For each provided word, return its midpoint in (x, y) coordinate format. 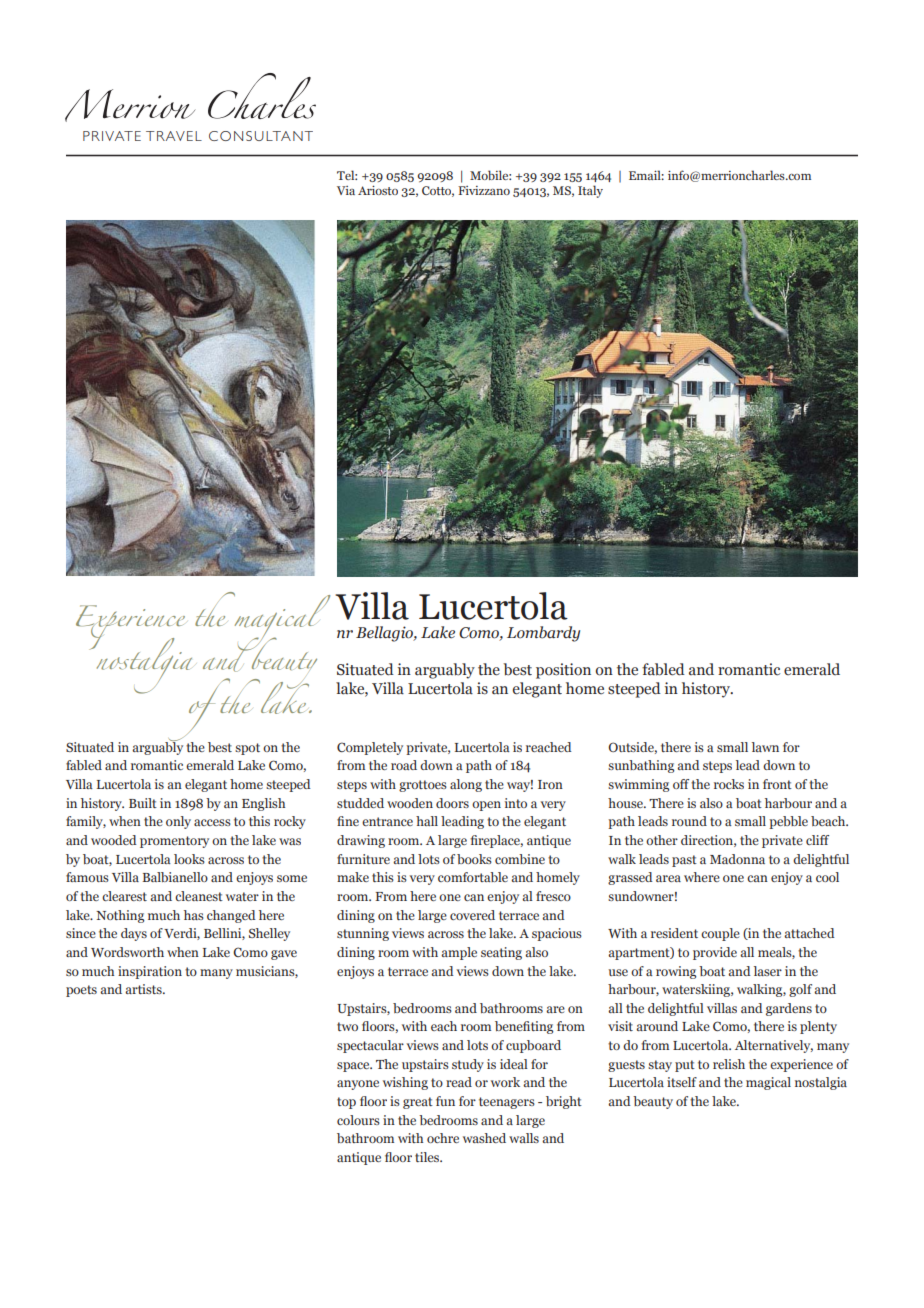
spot (247, 749)
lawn (765, 747)
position (563, 671)
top (346, 1103)
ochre (443, 1138)
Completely (370, 748)
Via (346, 190)
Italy (590, 191)
